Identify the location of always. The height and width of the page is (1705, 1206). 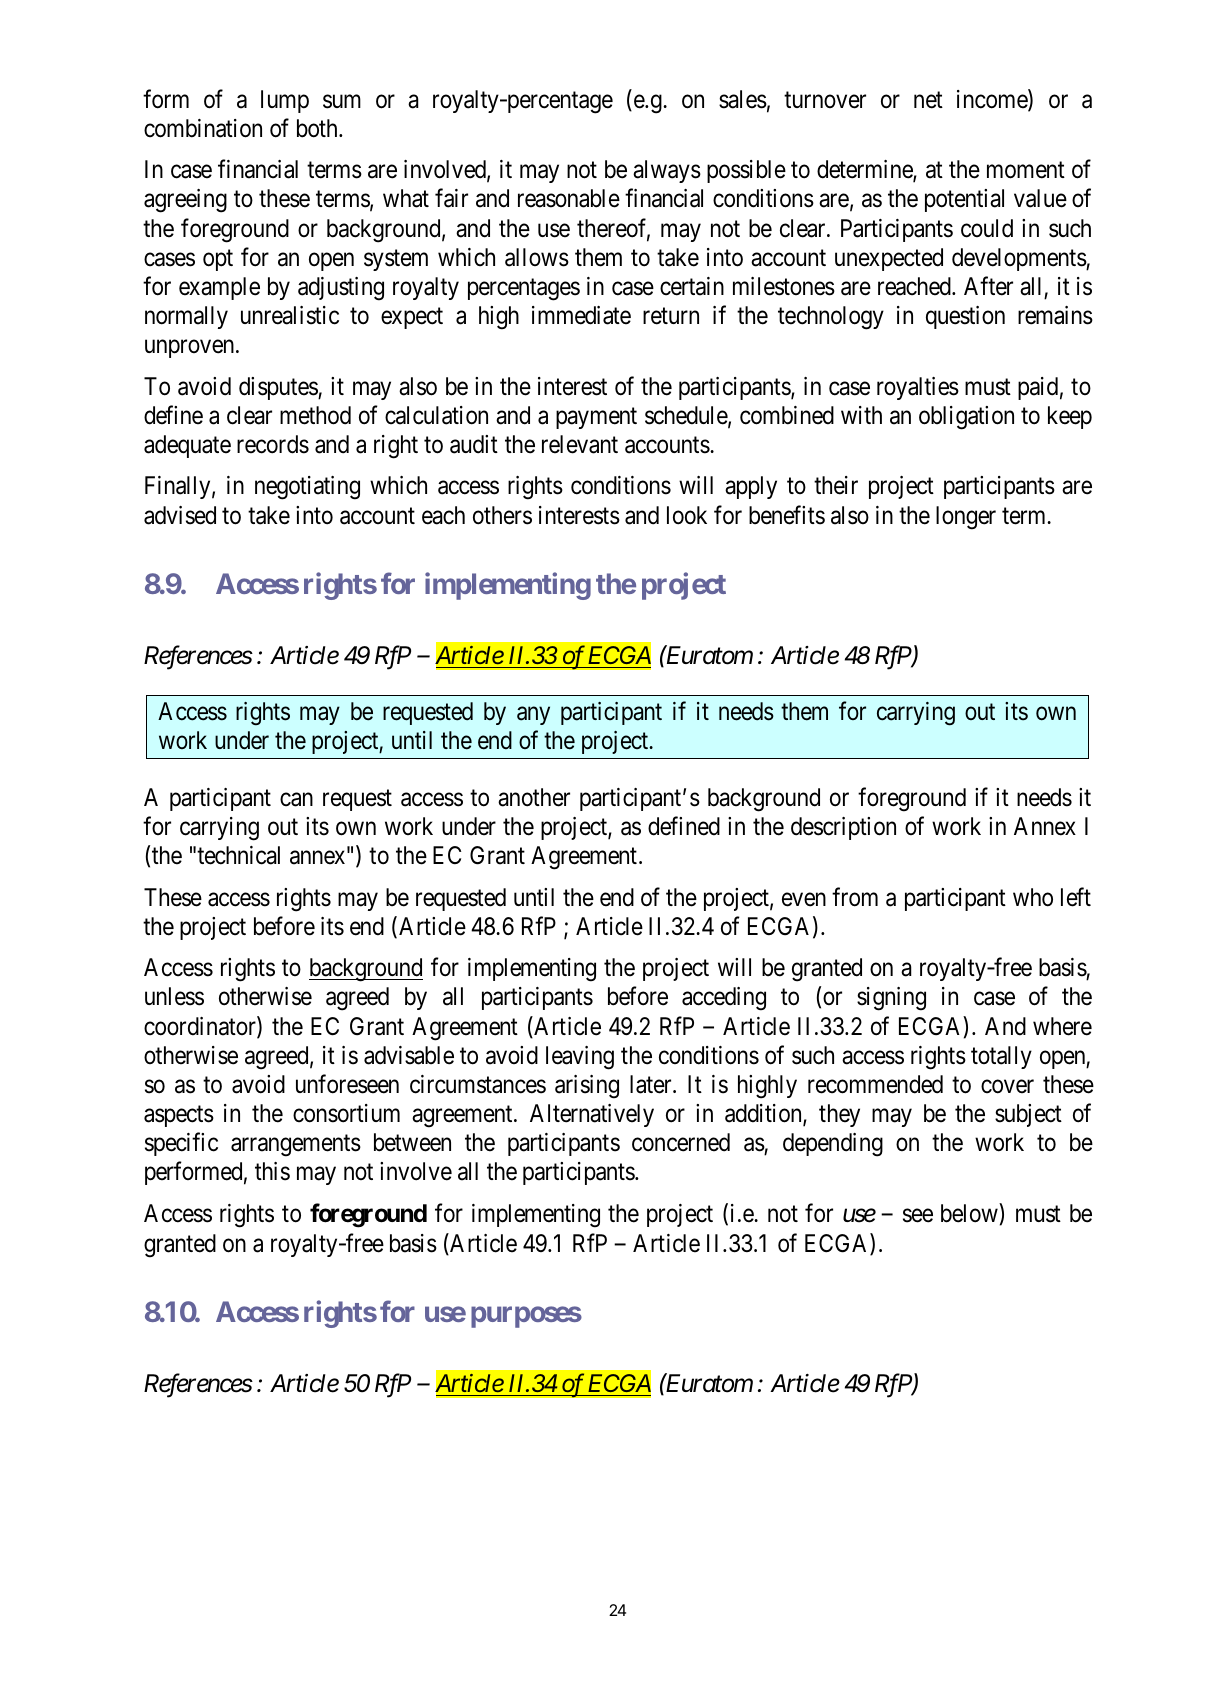
(667, 171).
